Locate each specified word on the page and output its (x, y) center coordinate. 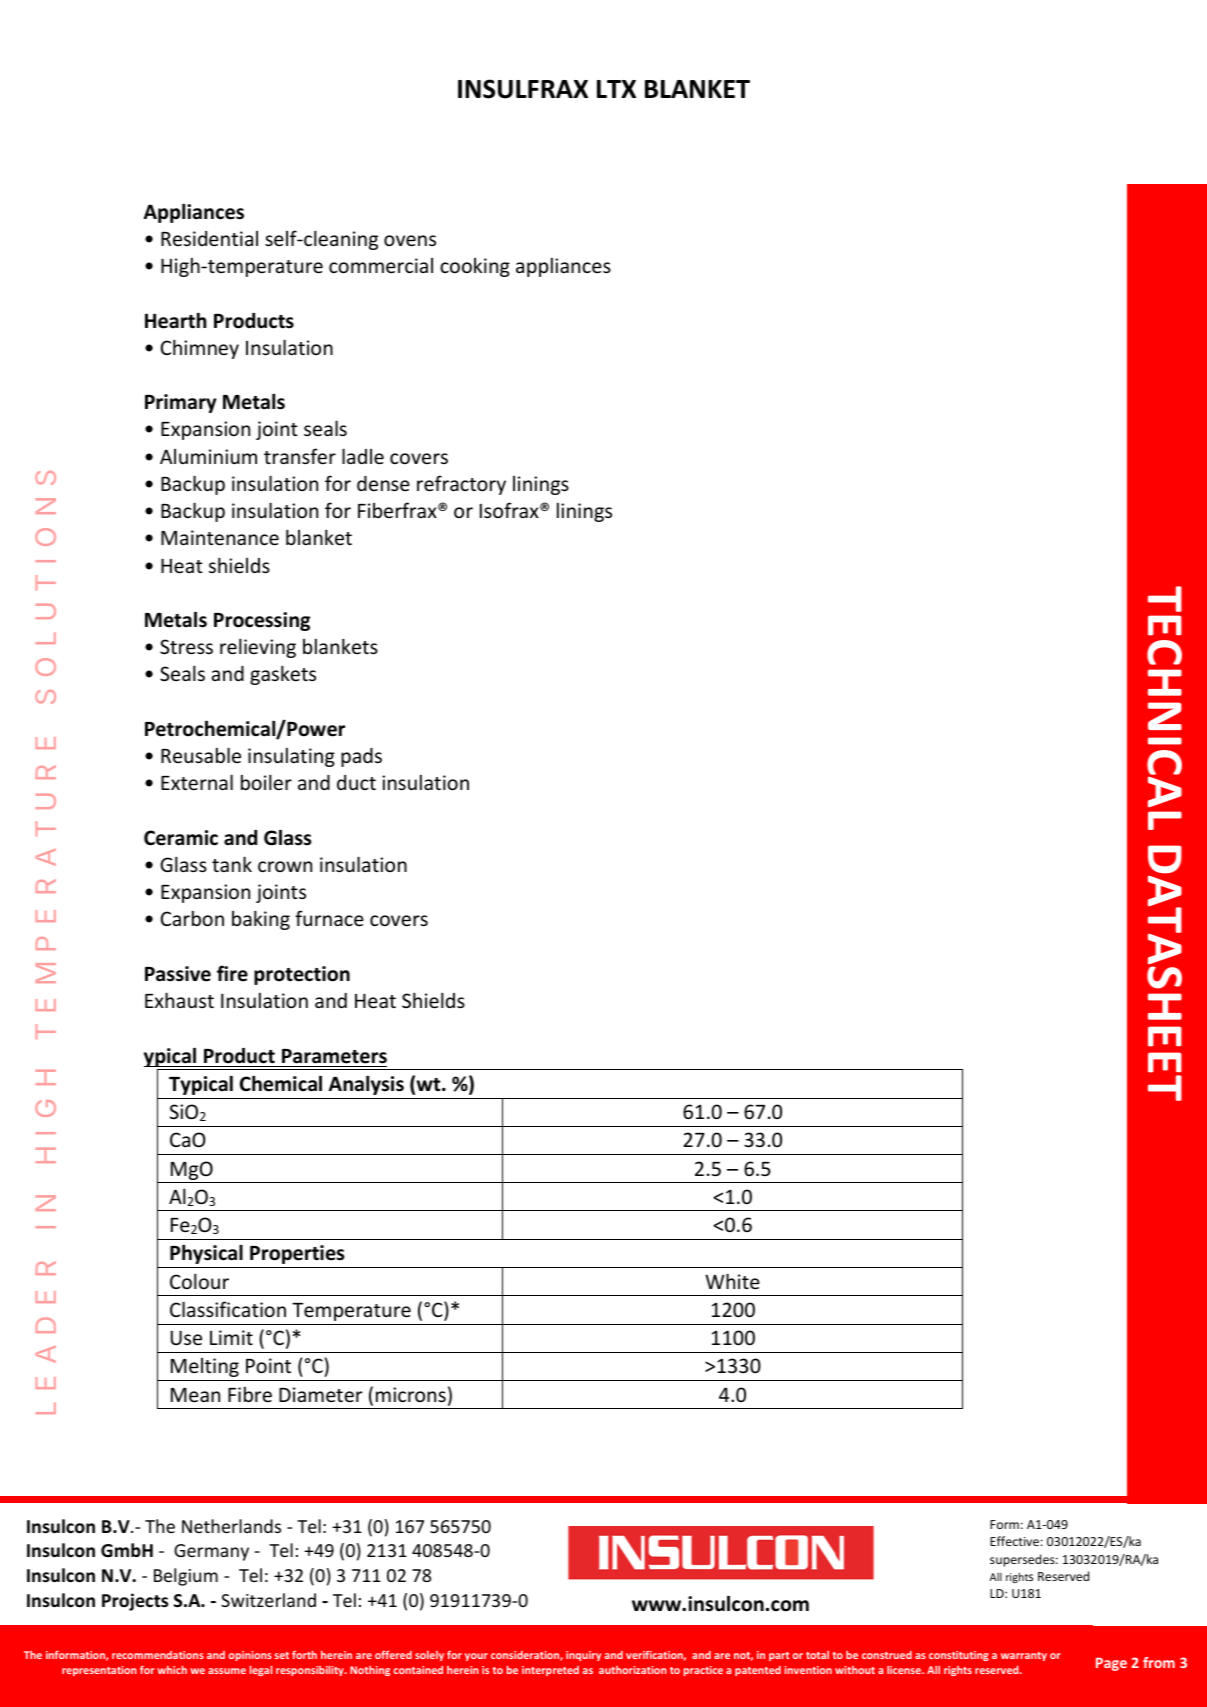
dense (383, 483)
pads (361, 757)
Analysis (366, 1085)
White (732, 1281)
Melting (205, 1367)
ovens (410, 240)
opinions (250, 1656)
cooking (475, 267)
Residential (209, 238)
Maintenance (220, 537)
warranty (1024, 1656)
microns (411, 1394)
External (197, 782)
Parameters (334, 1056)
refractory (461, 485)
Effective (1014, 1541)
